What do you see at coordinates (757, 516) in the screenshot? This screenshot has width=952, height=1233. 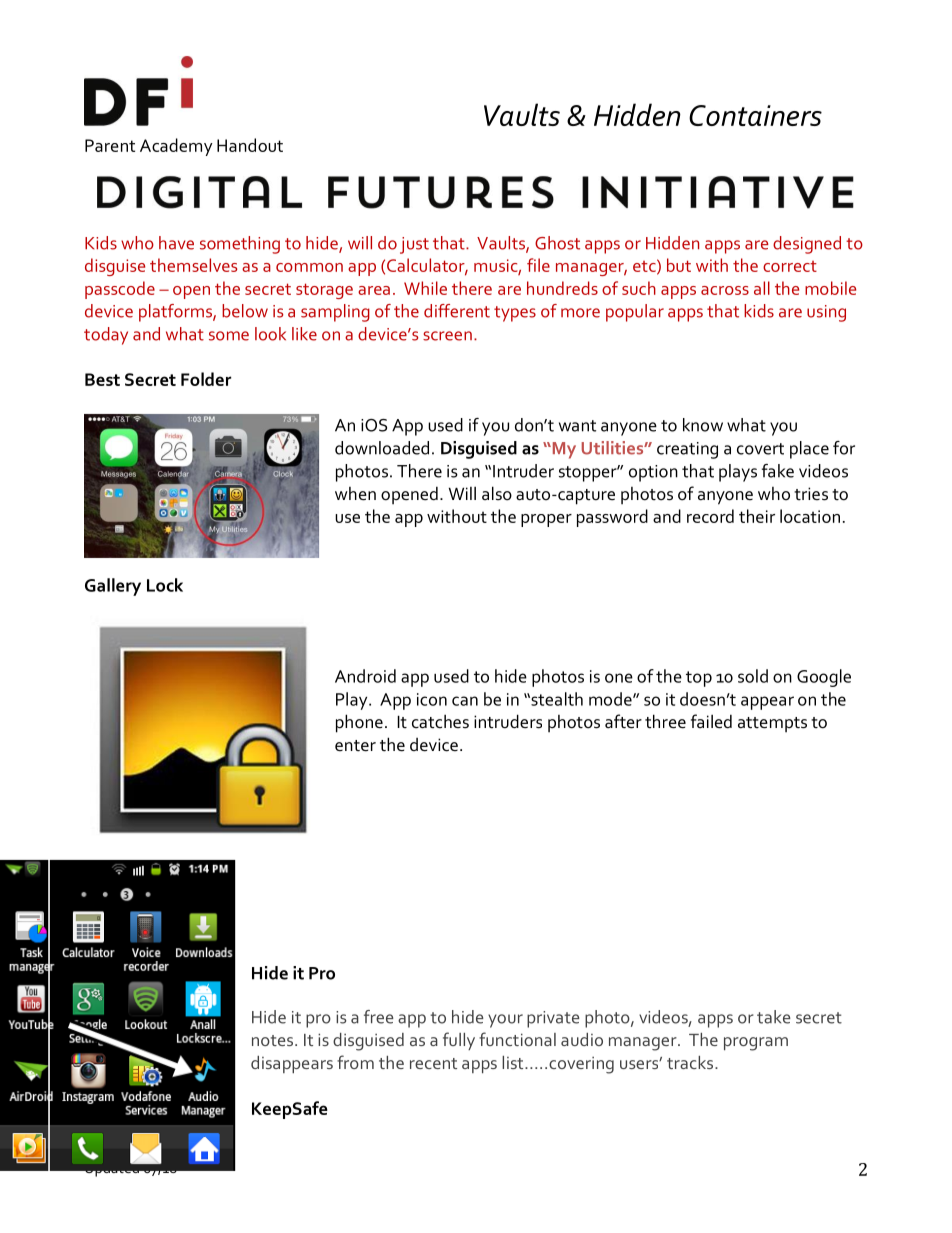 I see `their` at bounding box center [757, 516].
